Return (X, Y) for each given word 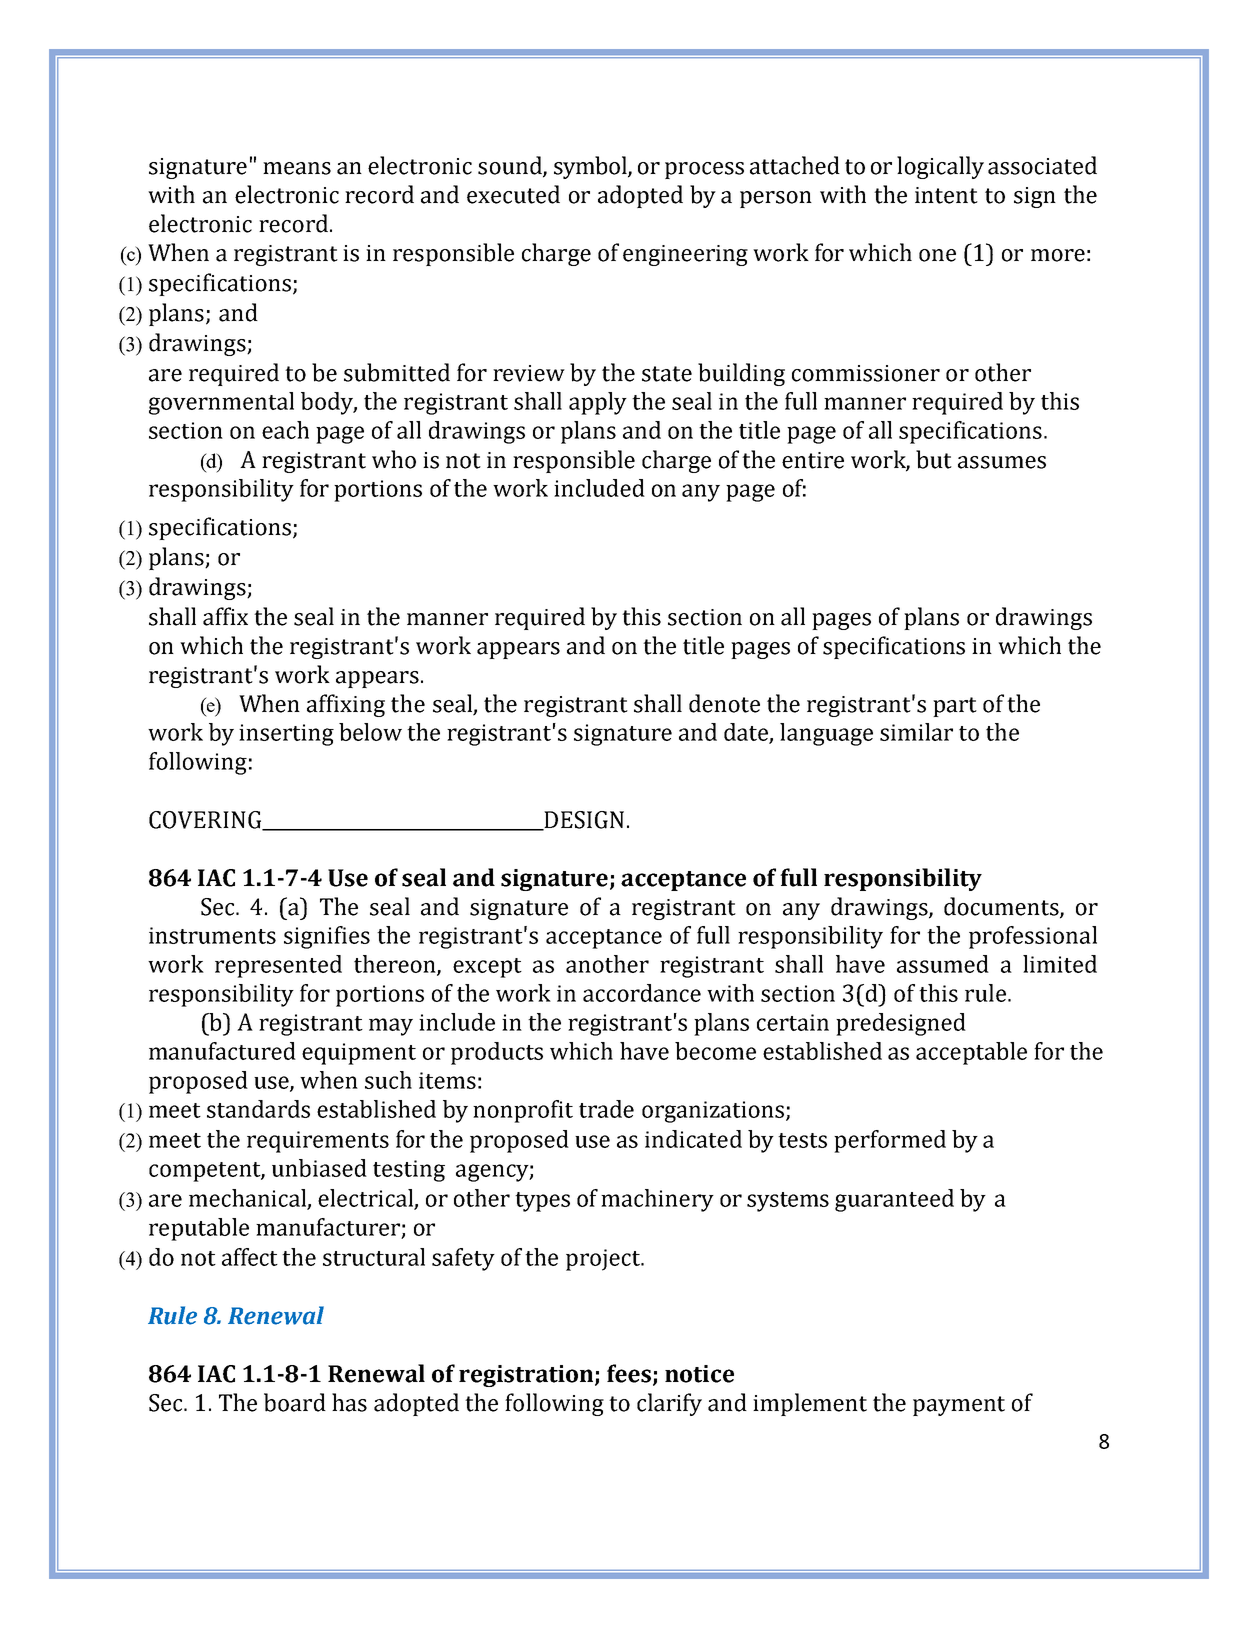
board (295, 1402)
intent (946, 195)
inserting (286, 735)
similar (916, 732)
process (704, 170)
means (297, 168)
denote (724, 703)
